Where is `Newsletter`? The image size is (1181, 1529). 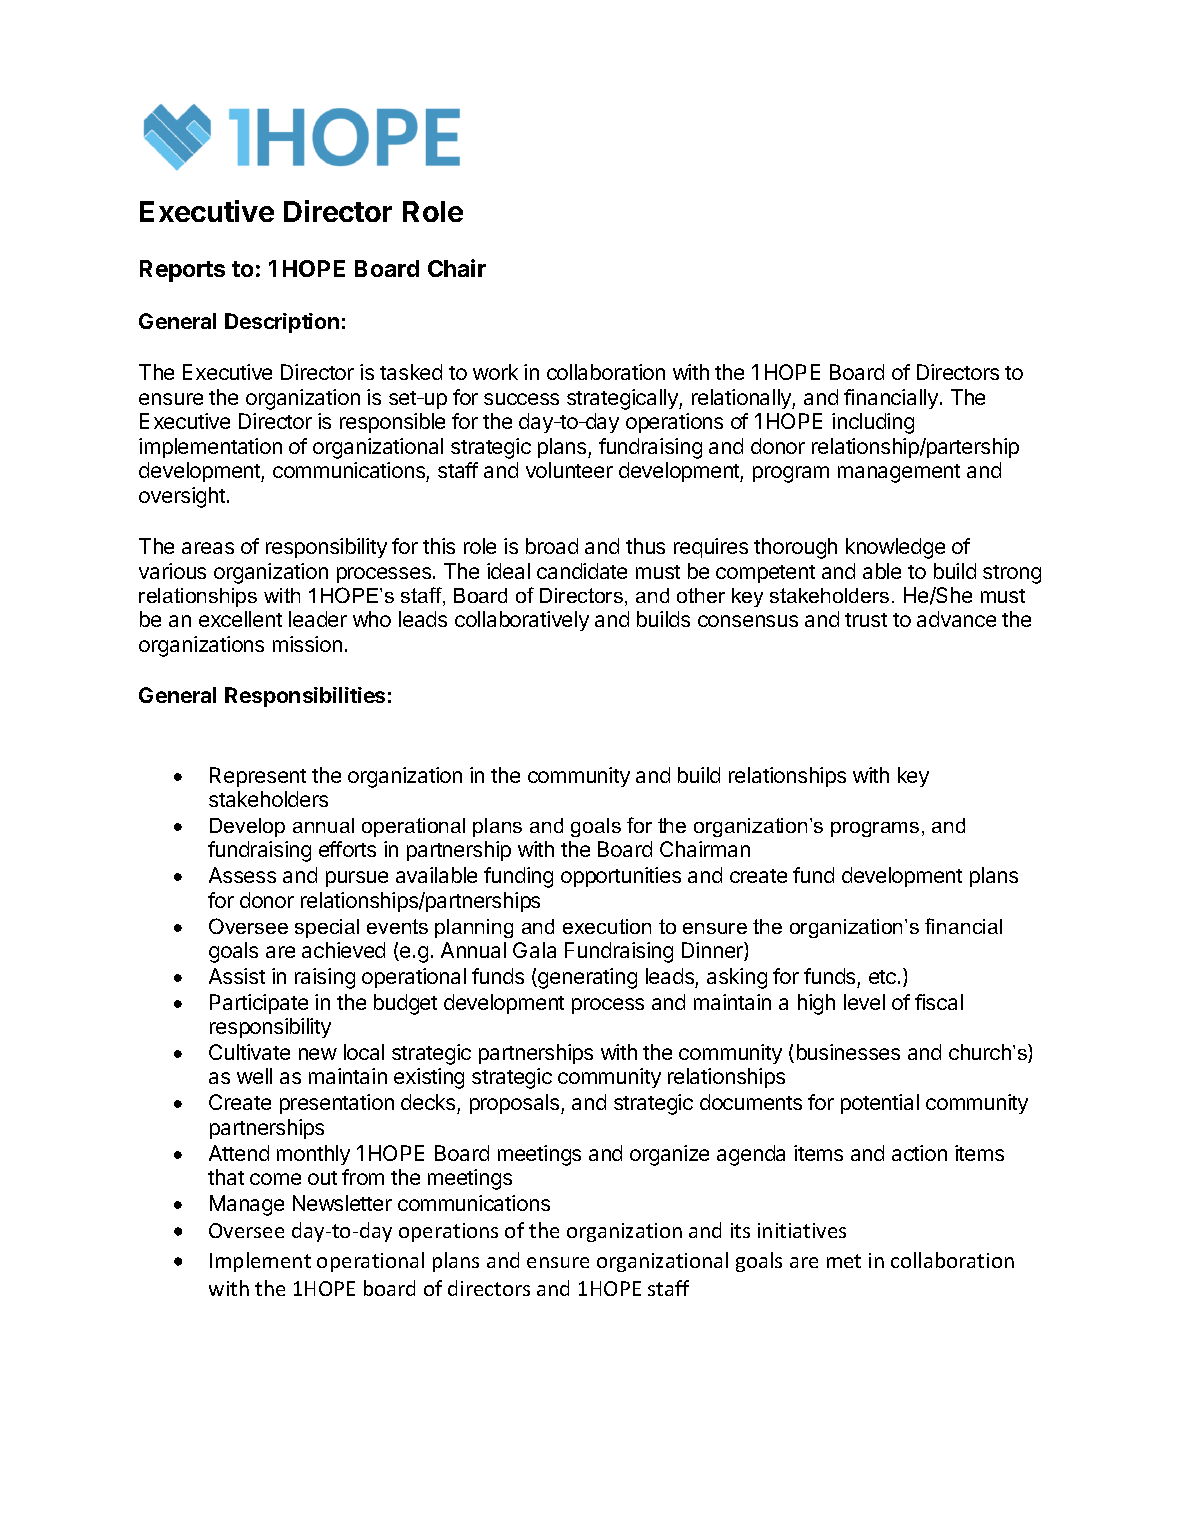 Newsletter is located at coordinates (342, 1203).
